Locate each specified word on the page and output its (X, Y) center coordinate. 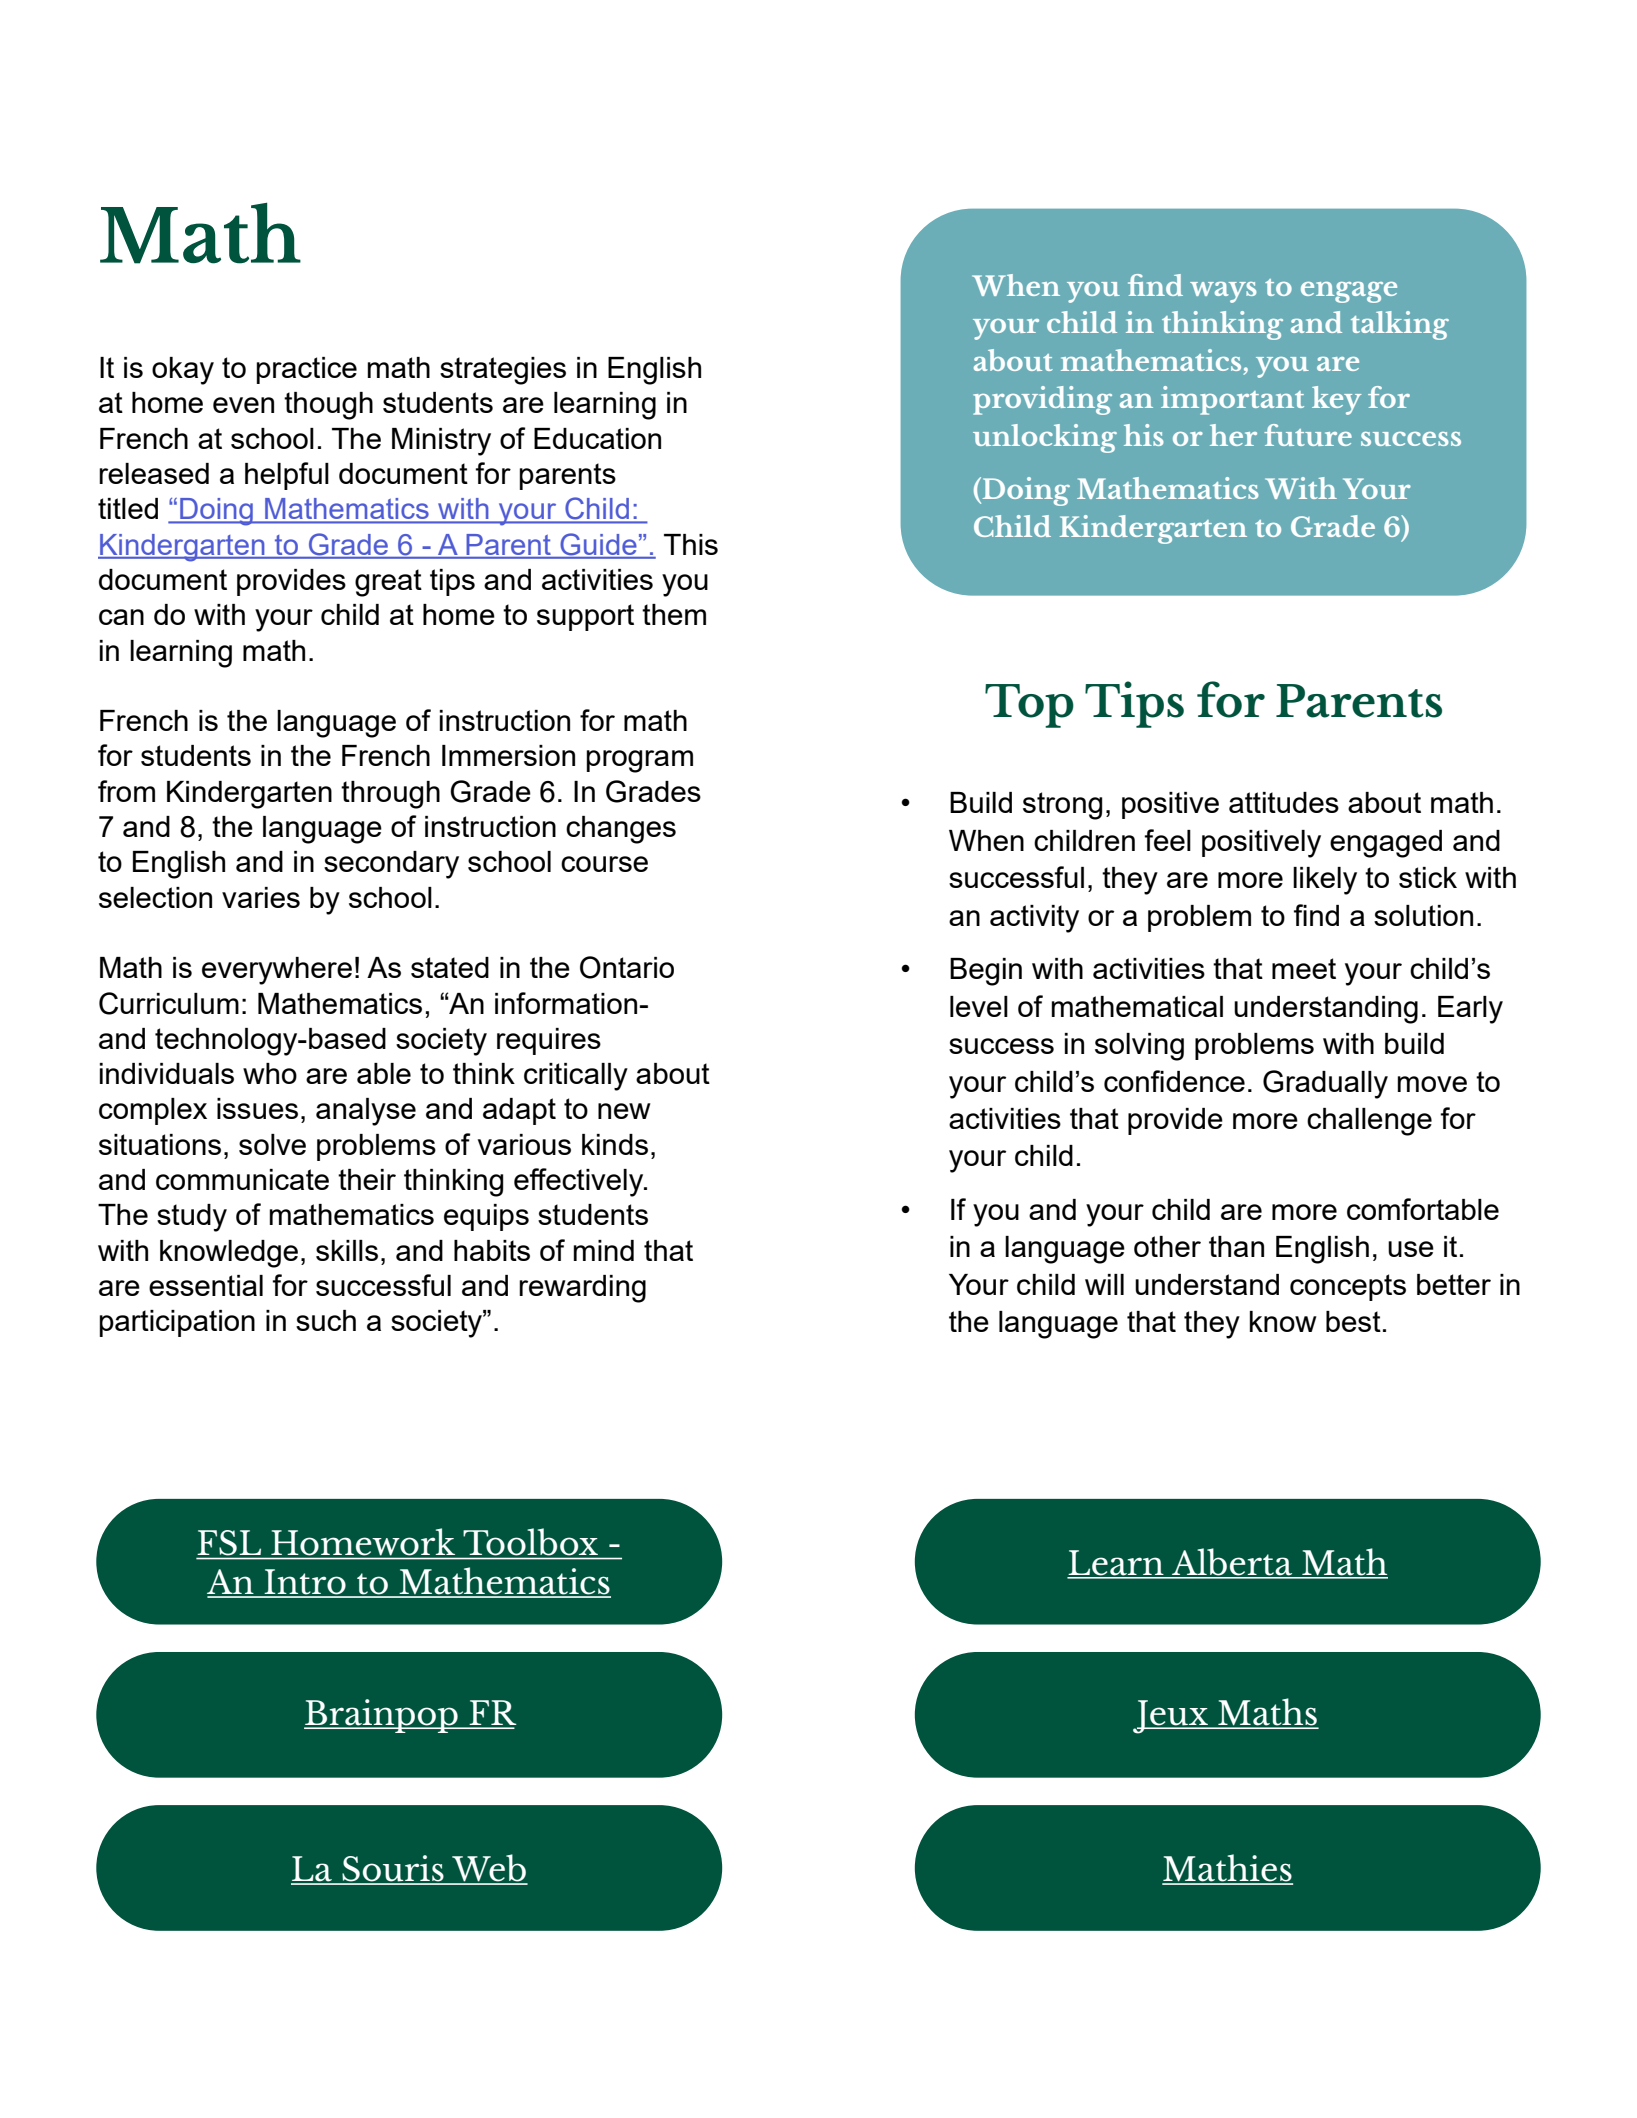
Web (489, 1869)
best (1353, 1321)
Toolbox (531, 1541)
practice (307, 370)
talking (1400, 325)
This (691, 544)
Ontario (627, 967)
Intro (305, 1583)
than (1236, 1246)
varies (261, 897)
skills (347, 1250)
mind (604, 1250)
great (388, 583)
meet (1304, 968)
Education (597, 438)
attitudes (1284, 802)
